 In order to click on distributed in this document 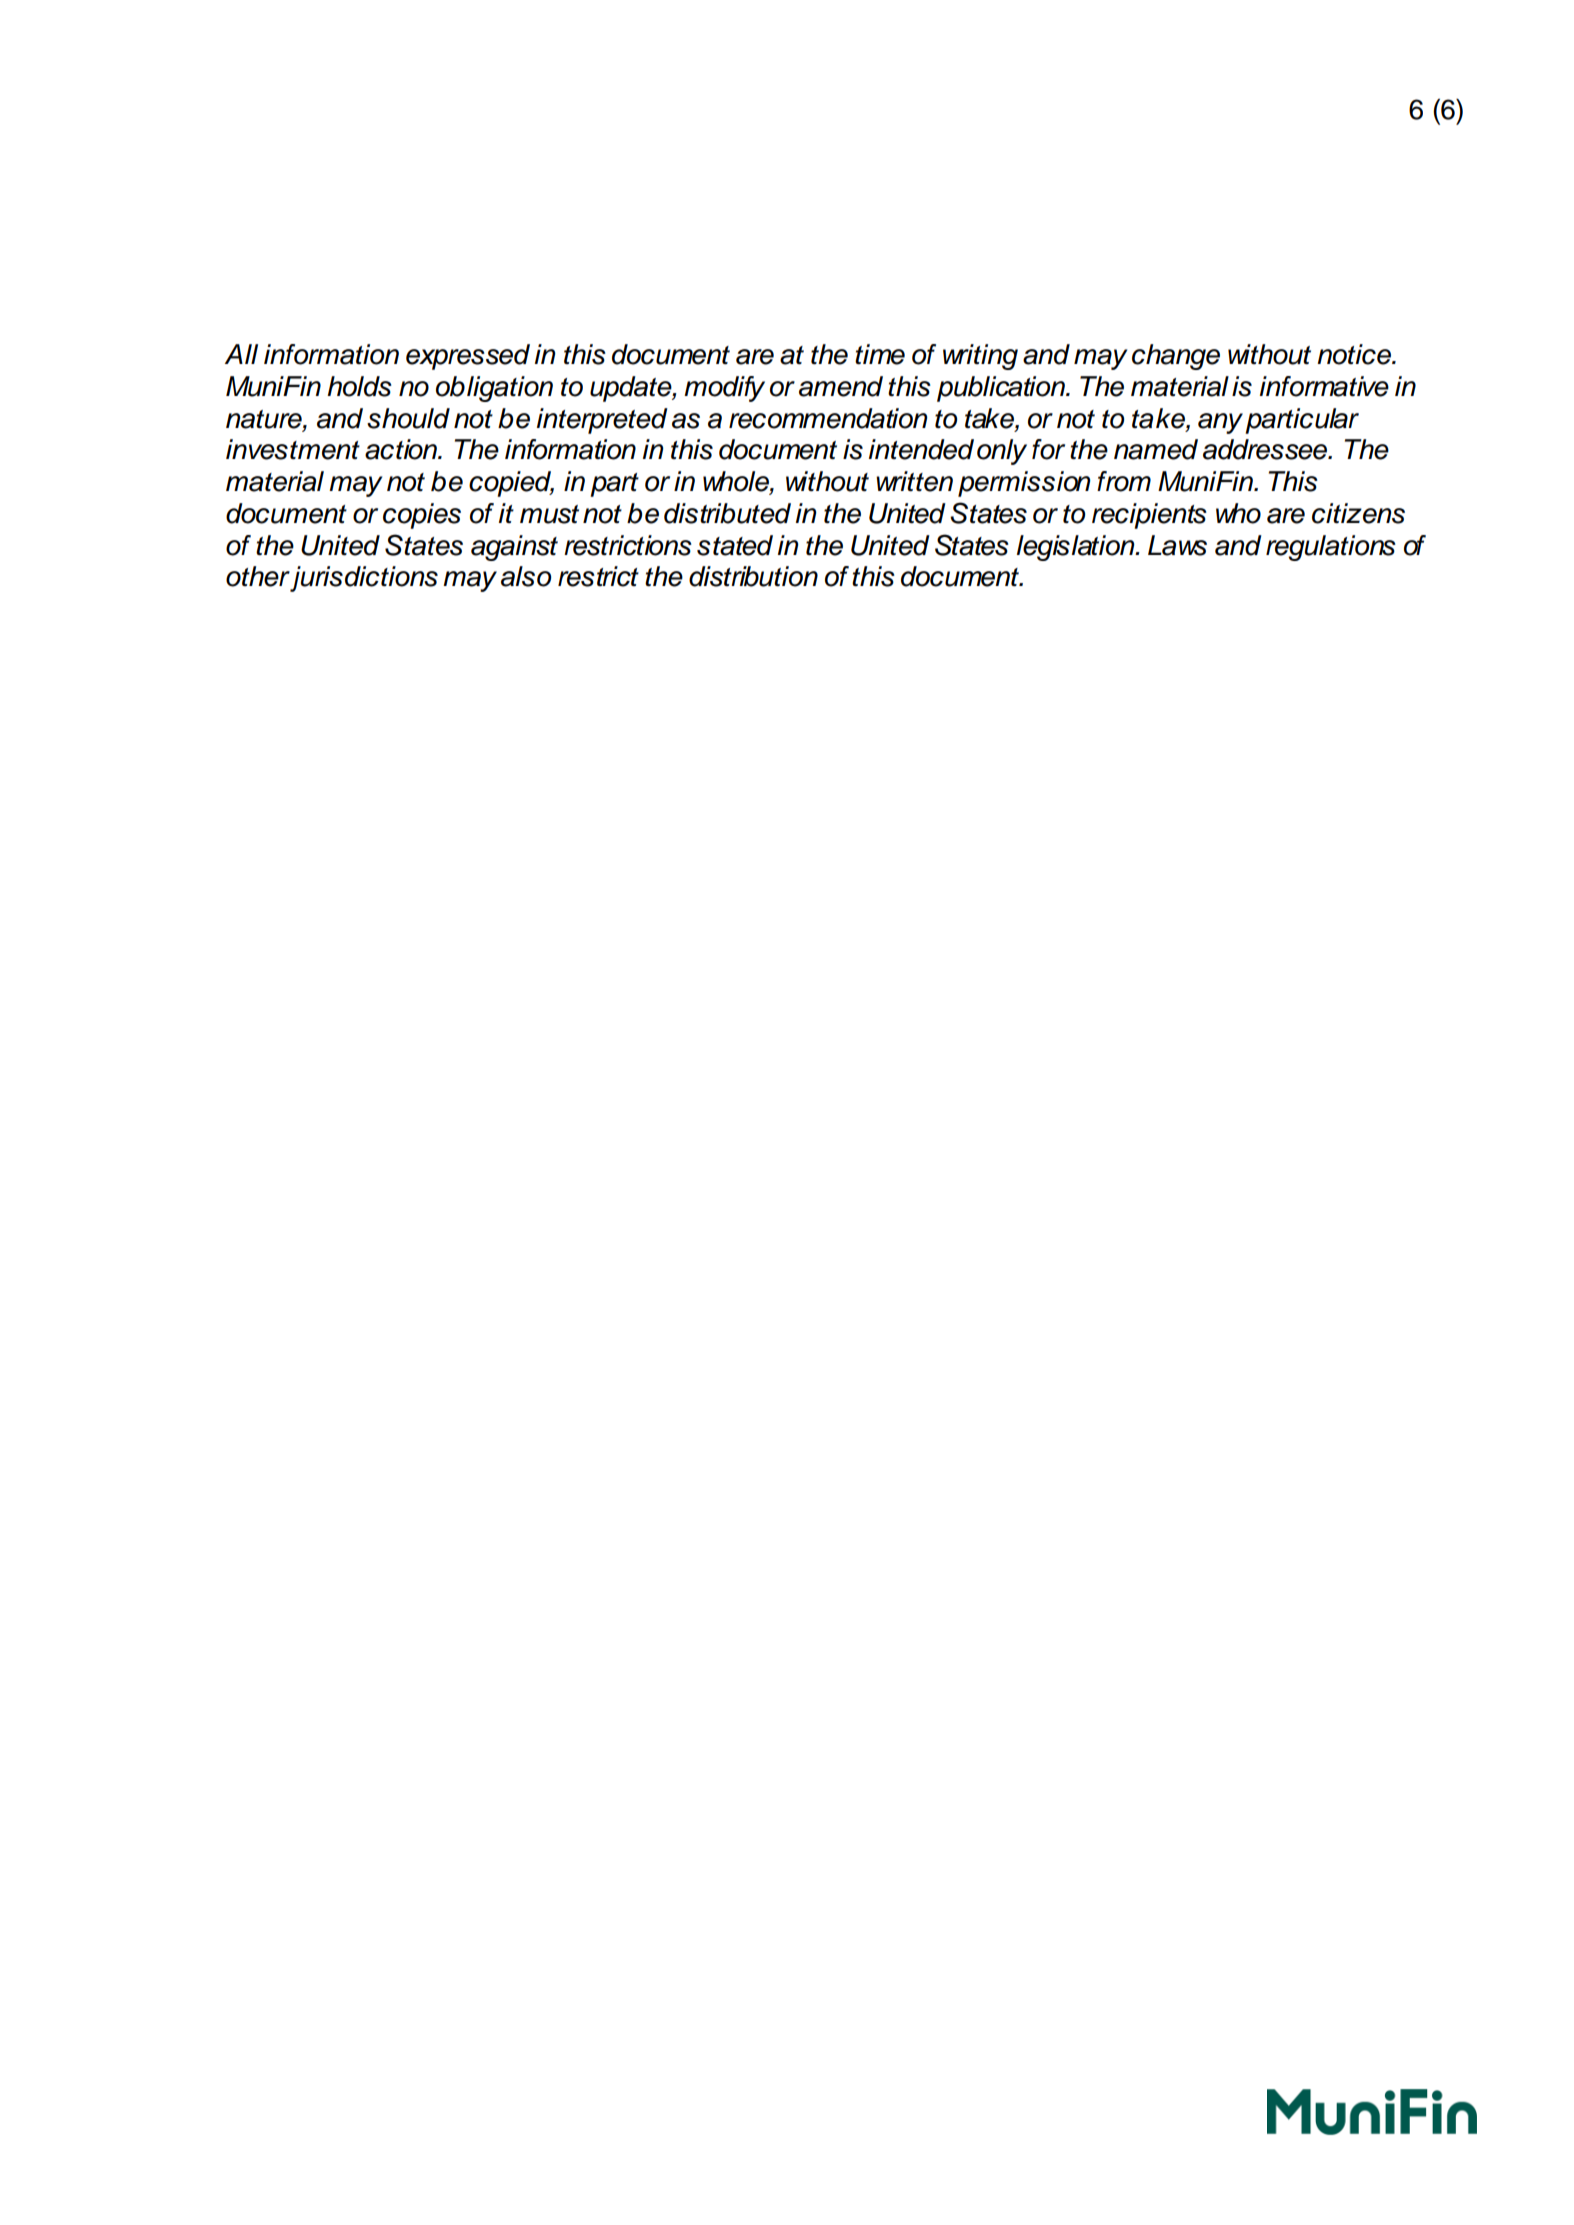, I will do `click(727, 513)`.
